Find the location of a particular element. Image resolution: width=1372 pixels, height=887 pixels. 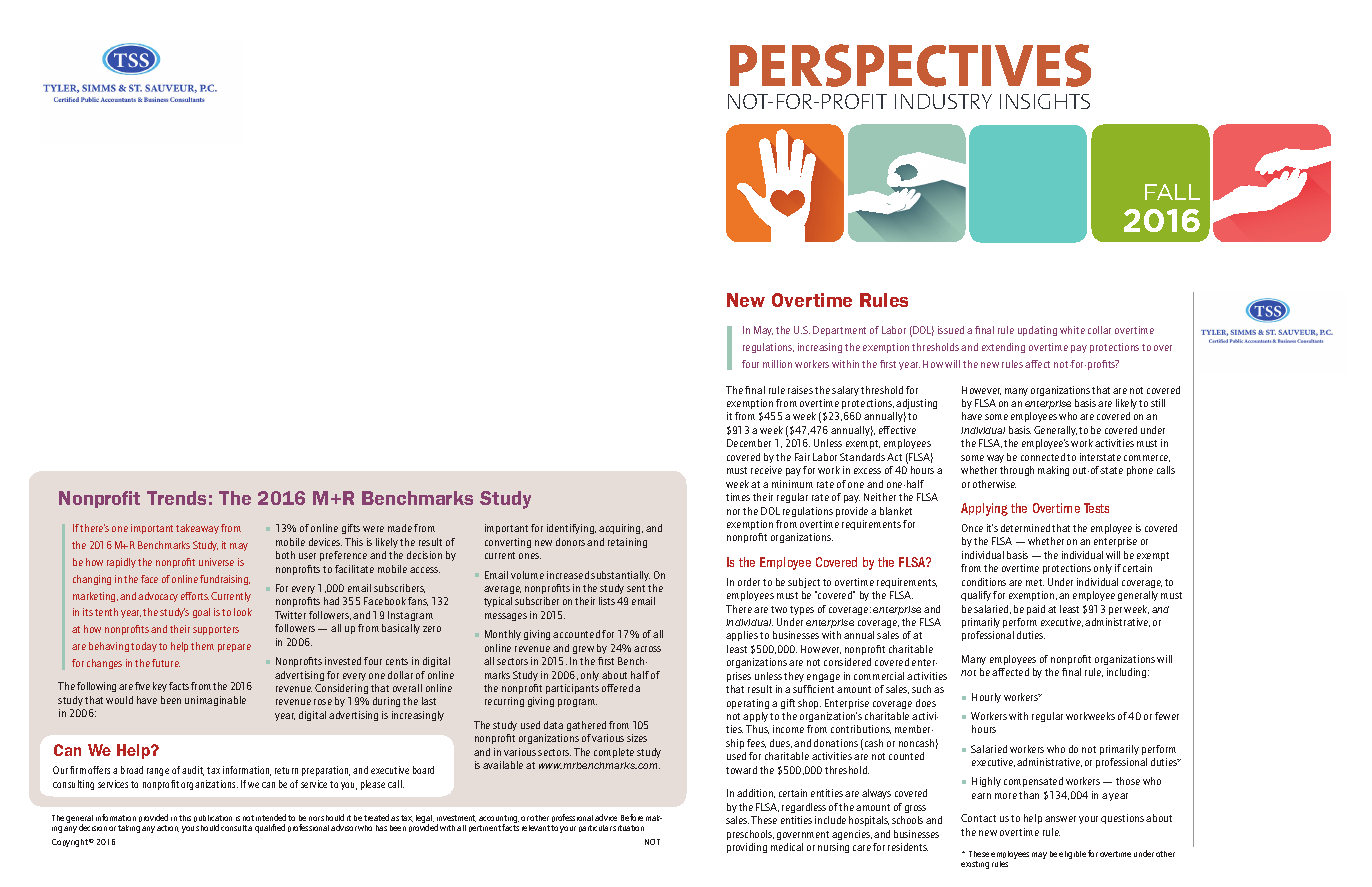

December is located at coordinates (749, 443).
